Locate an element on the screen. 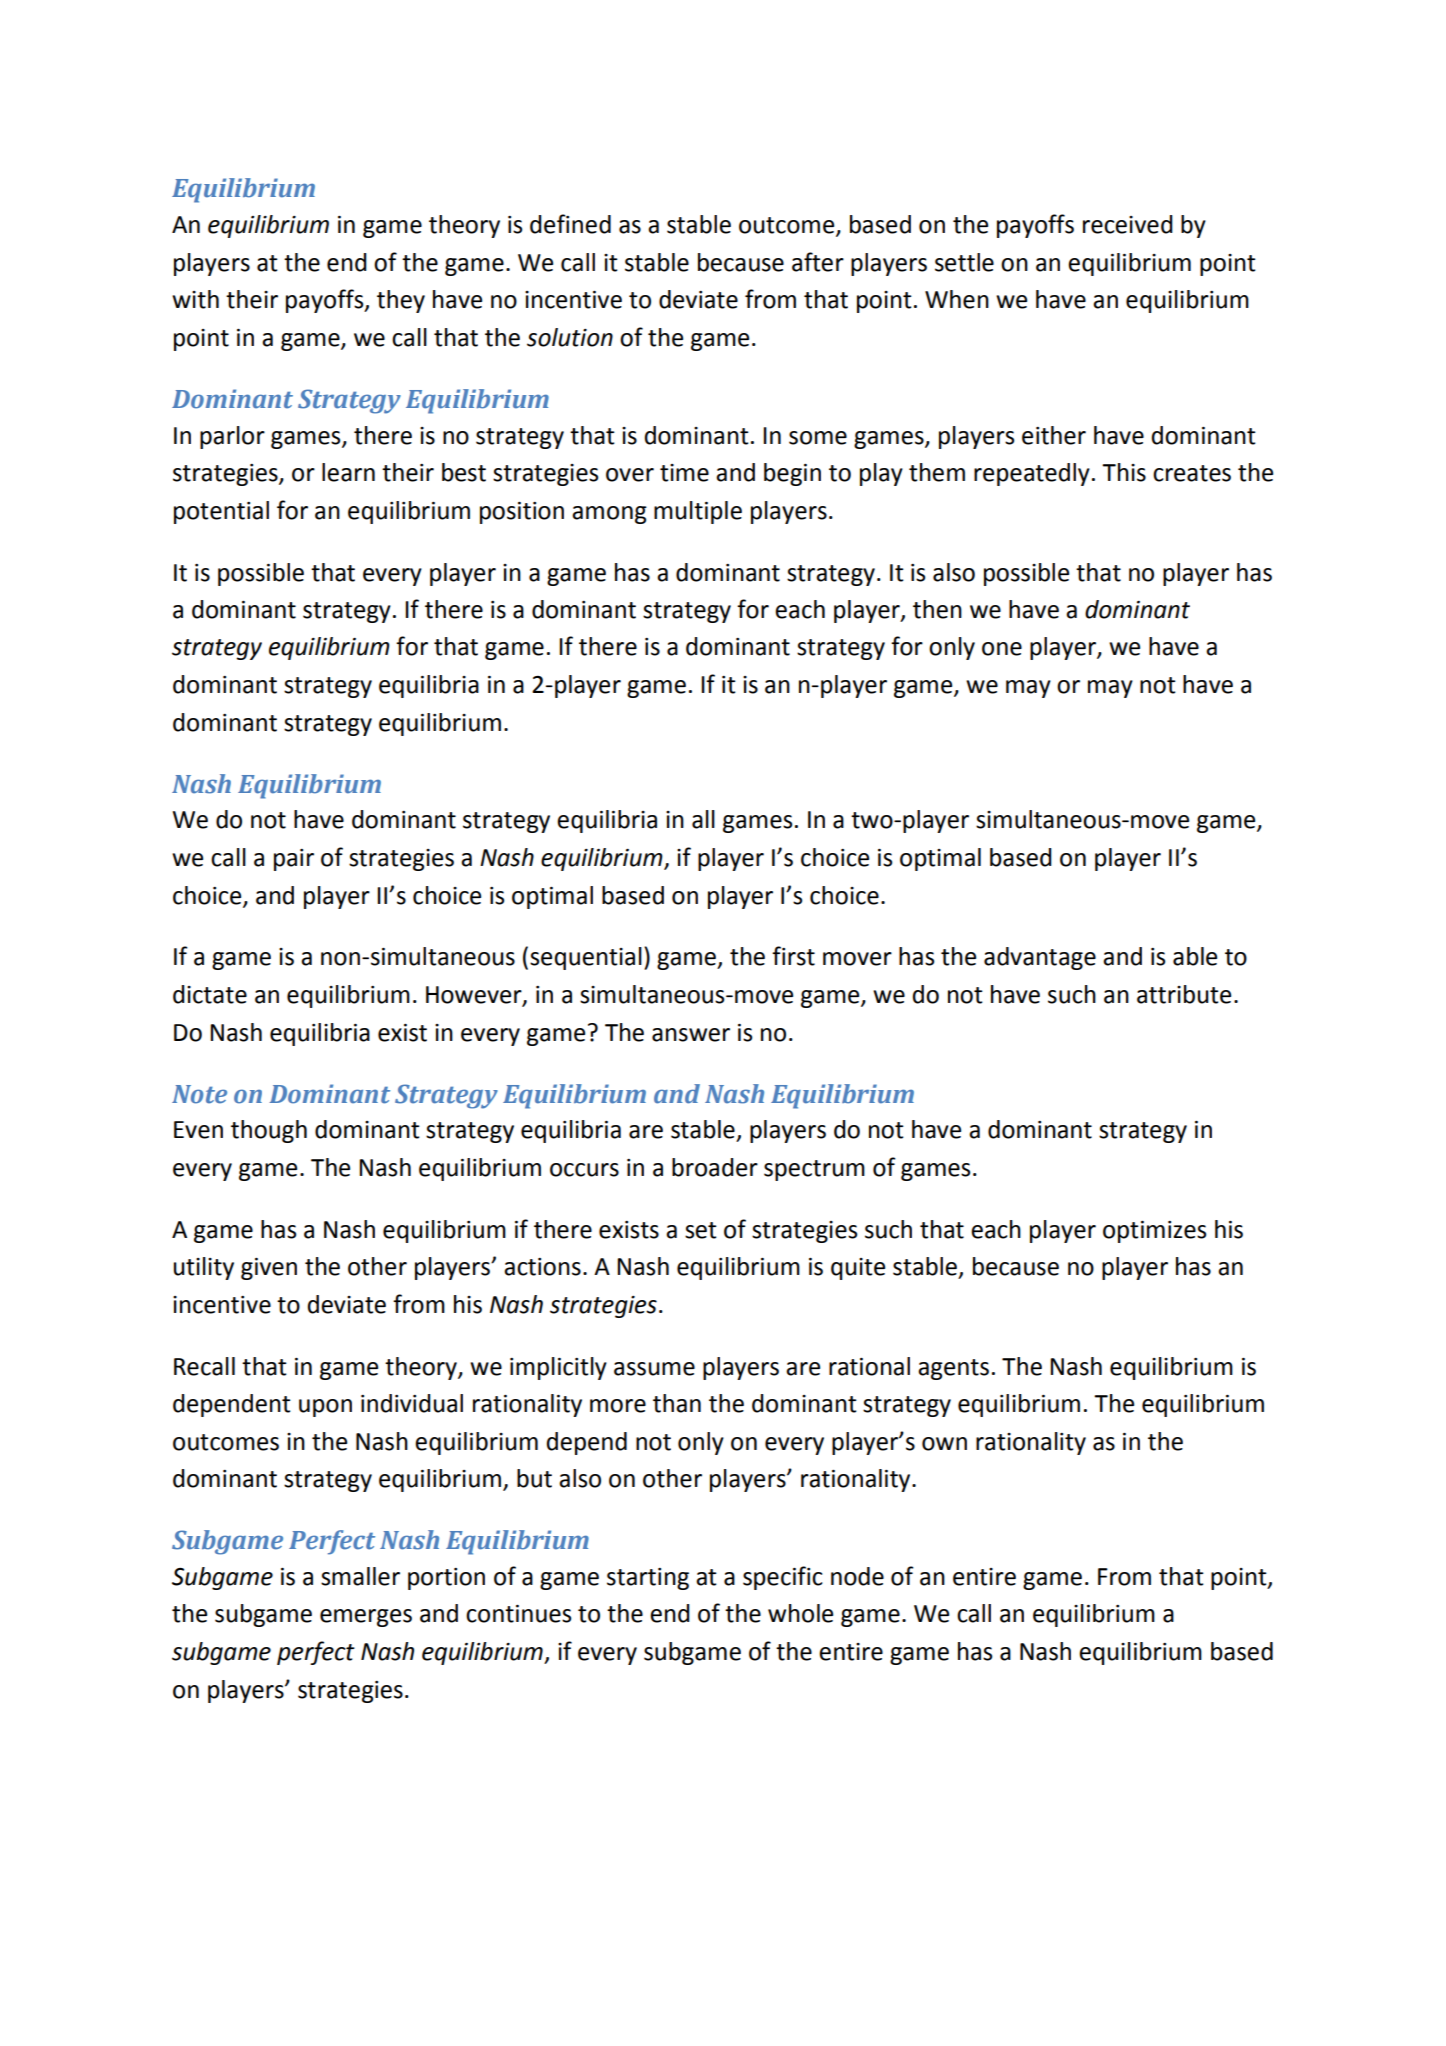  learn is located at coordinates (348, 472).
